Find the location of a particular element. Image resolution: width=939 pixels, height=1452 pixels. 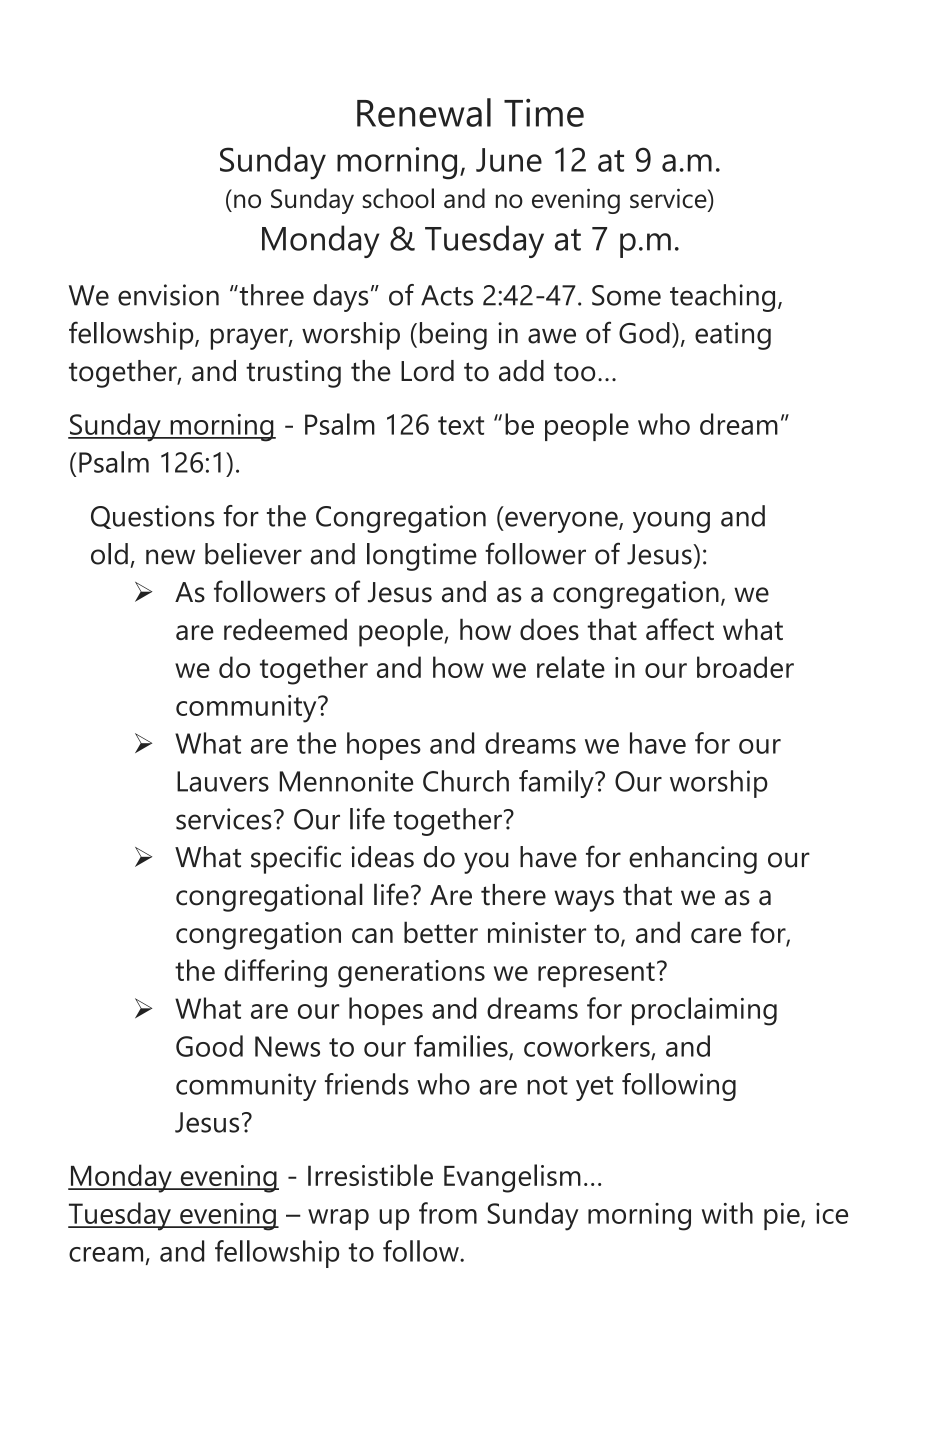

from is located at coordinates (448, 1213).
